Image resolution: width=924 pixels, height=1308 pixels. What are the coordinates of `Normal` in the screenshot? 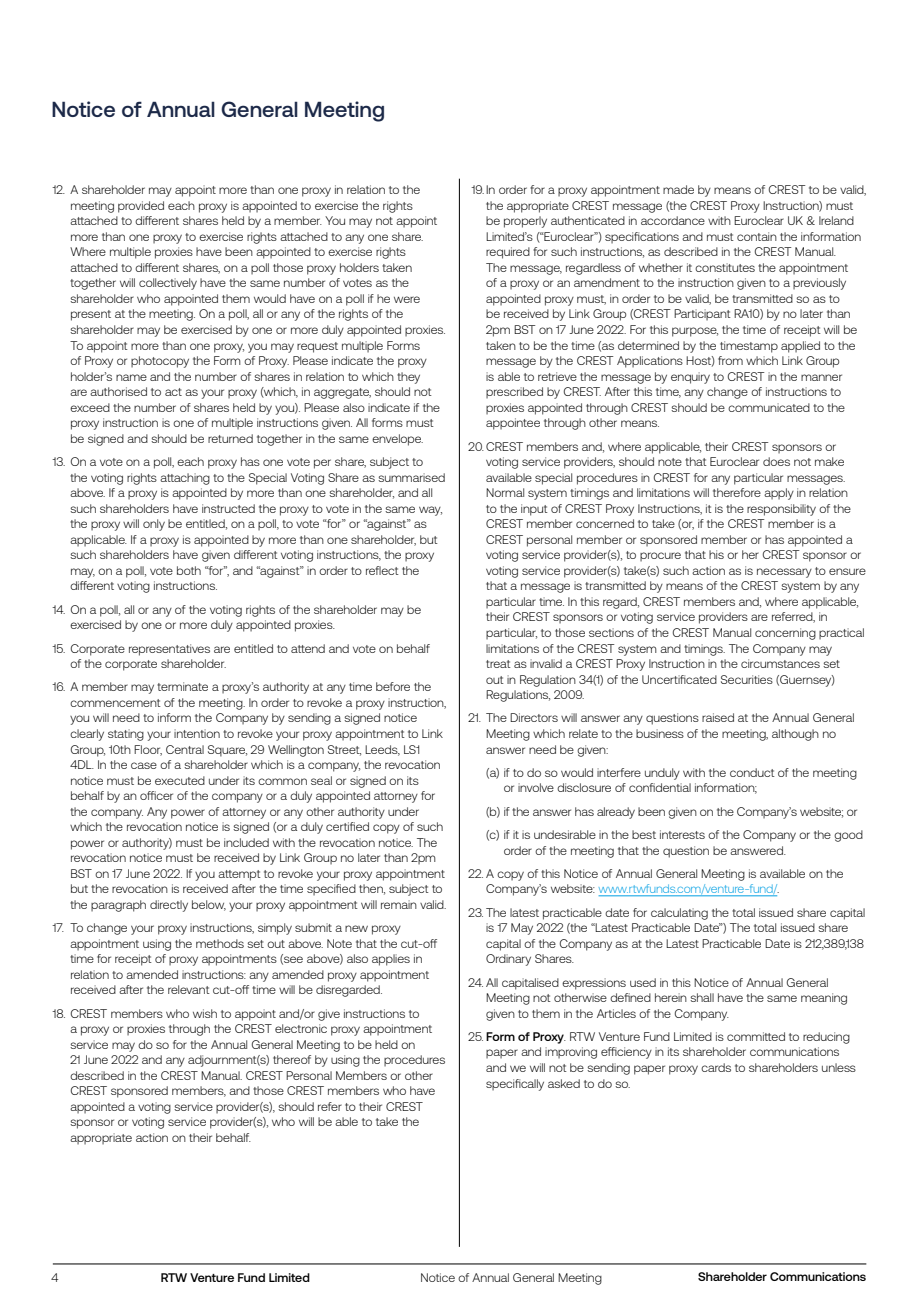 It's located at (505, 492).
